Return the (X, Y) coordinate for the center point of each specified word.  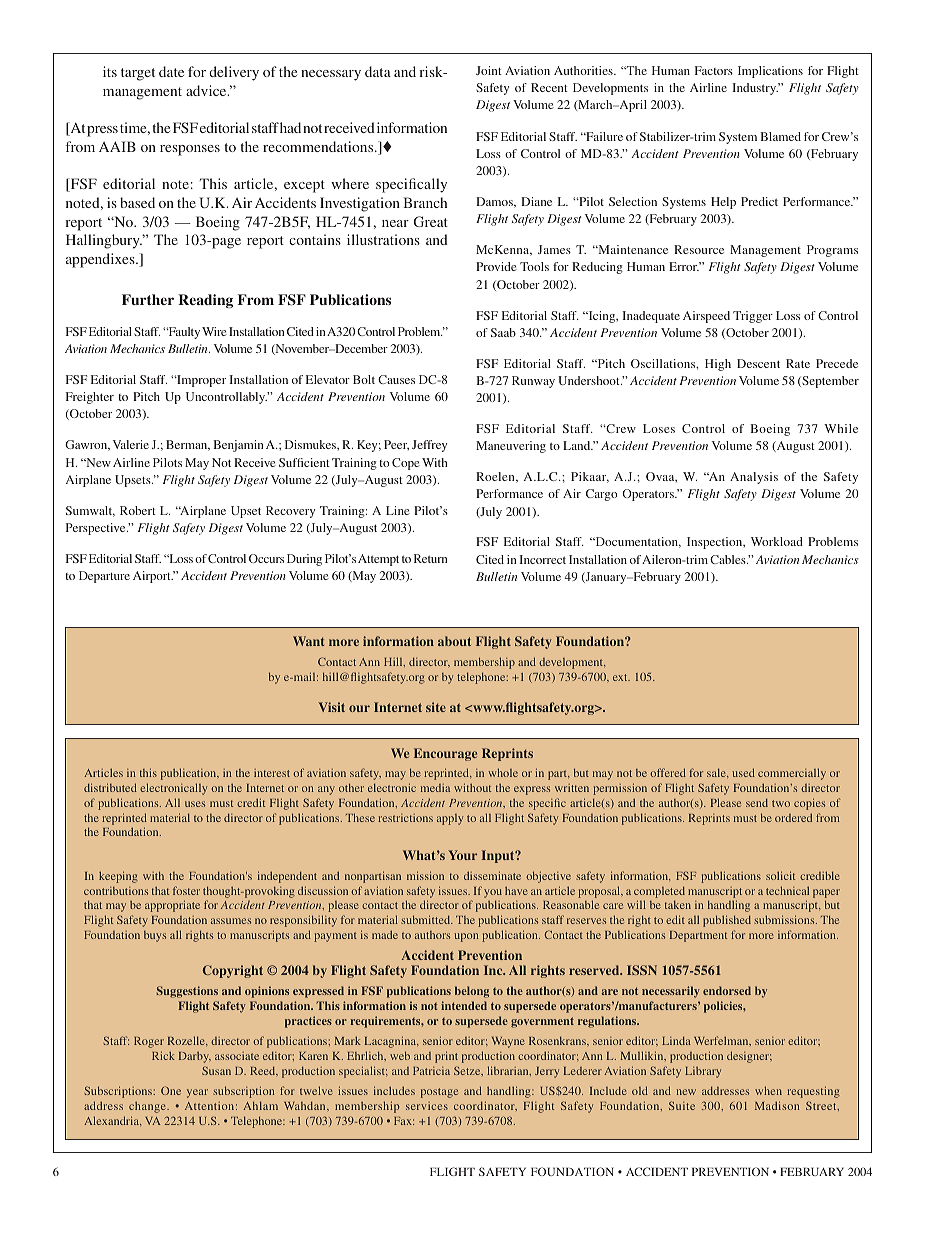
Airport (153, 577)
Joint (489, 70)
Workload (777, 541)
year (197, 1093)
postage (439, 1093)
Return (430, 558)
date (171, 71)
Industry (755, 89)
